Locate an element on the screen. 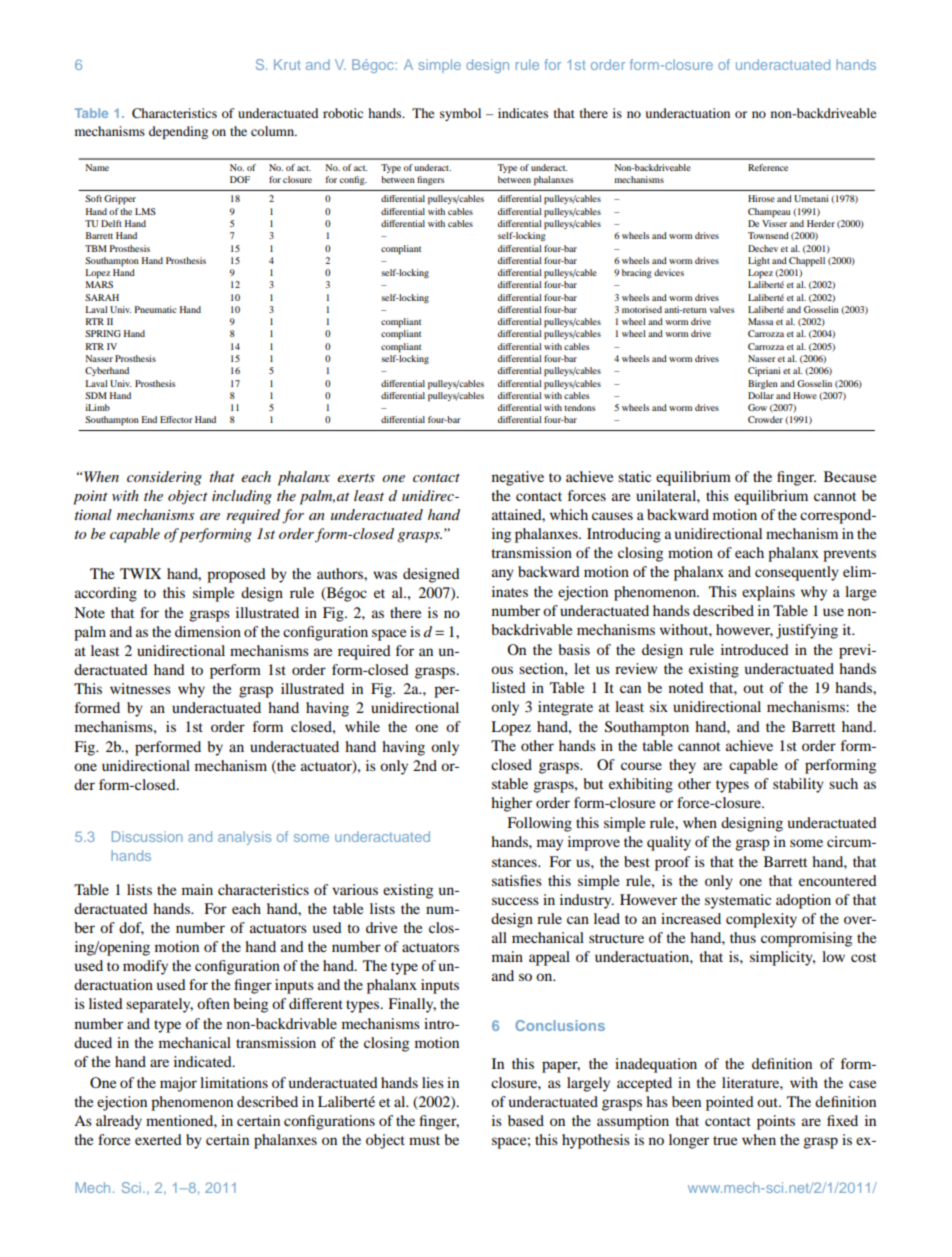  any is located at coordinates (503, 575).
